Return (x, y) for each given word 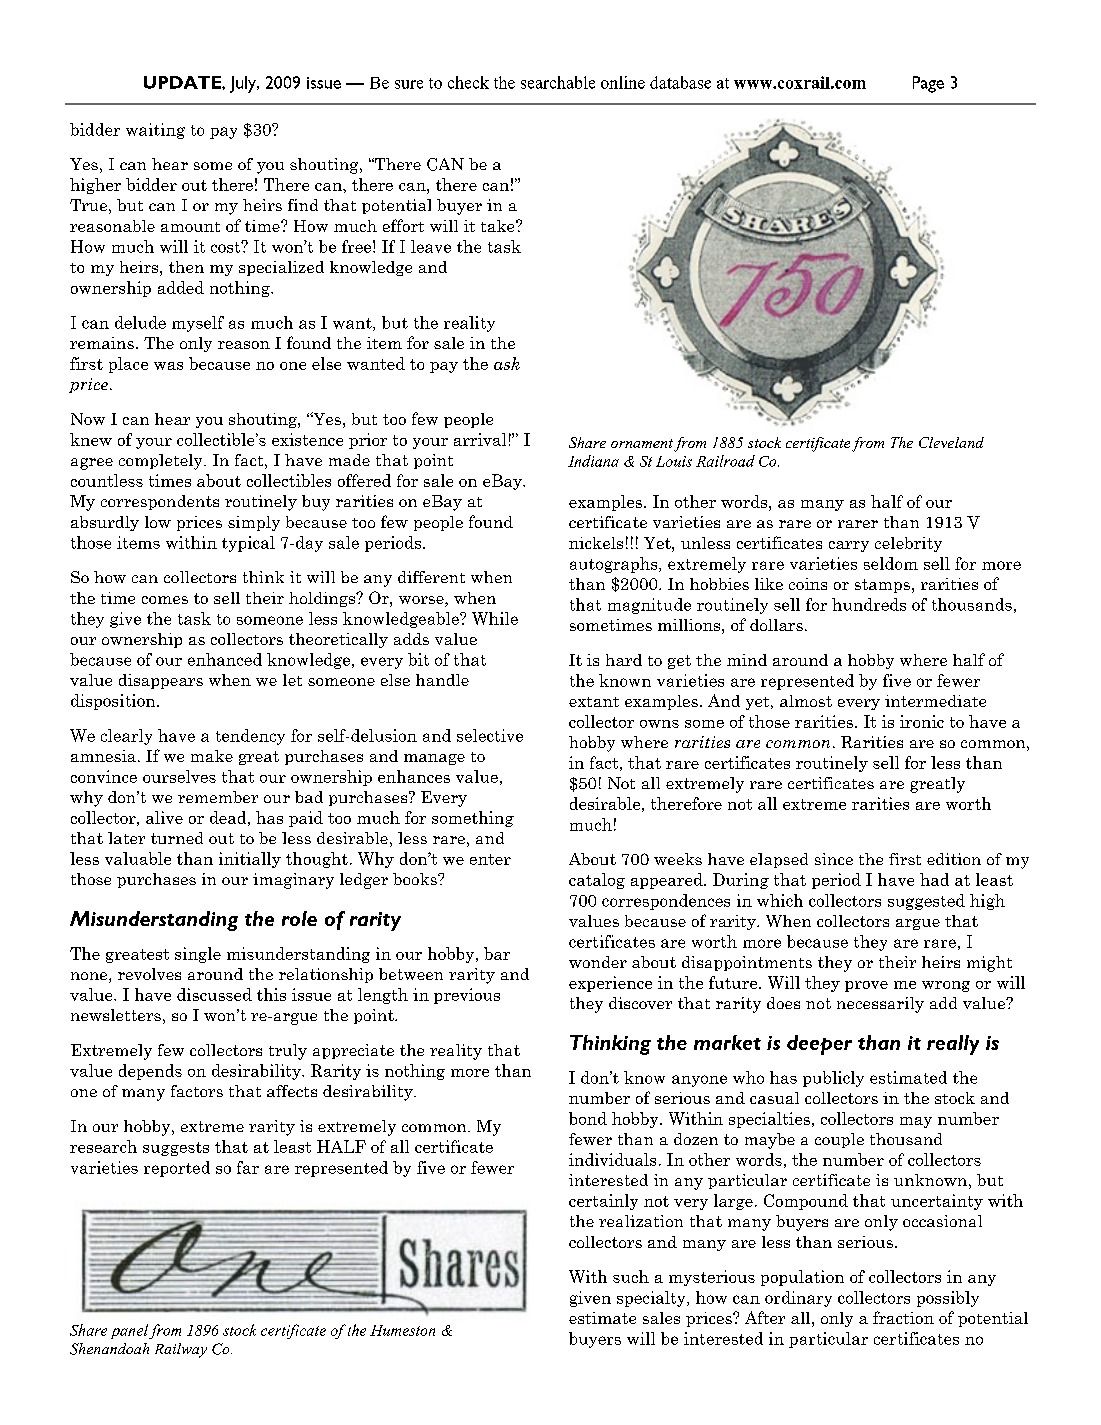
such (631, 1276)
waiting (155, 131)
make (212, 756)
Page (928, 84)
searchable (558, 82)
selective (490, 735)
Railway (181, 1350)
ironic (922, 721)
